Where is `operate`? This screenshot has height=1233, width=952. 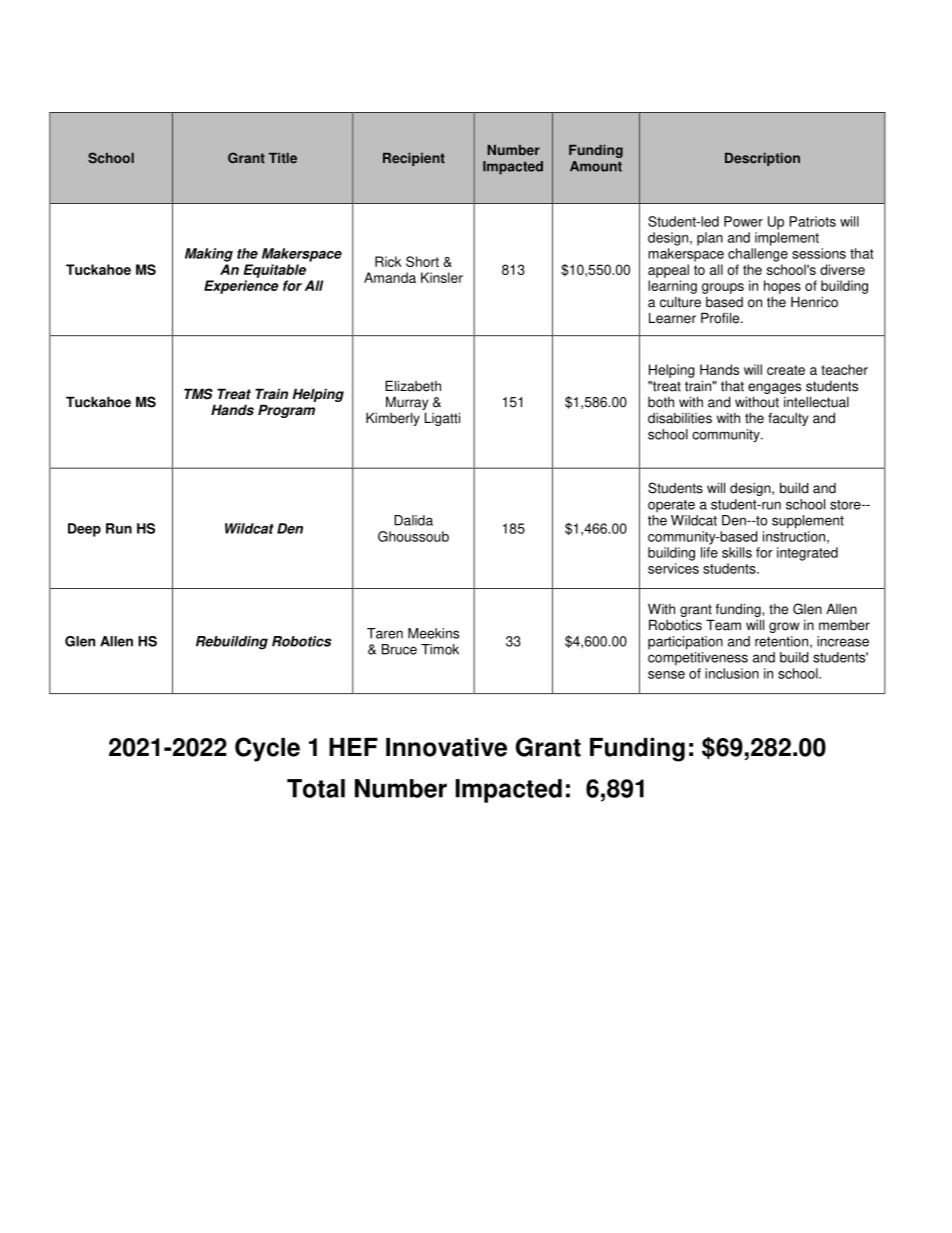
operate is located at coordinates (671, 506).
